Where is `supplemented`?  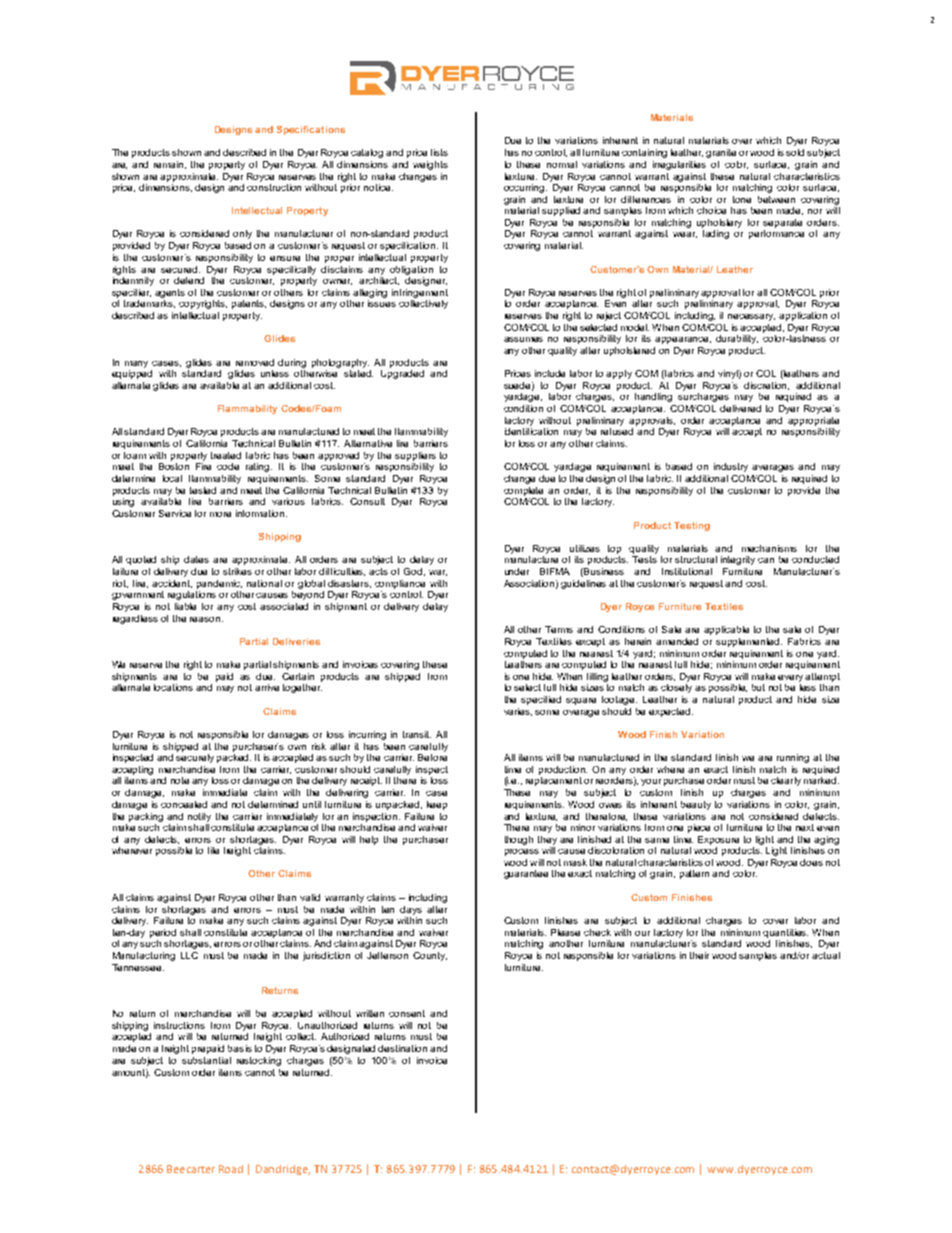
supplemented is located at coordinates (749, 642).
